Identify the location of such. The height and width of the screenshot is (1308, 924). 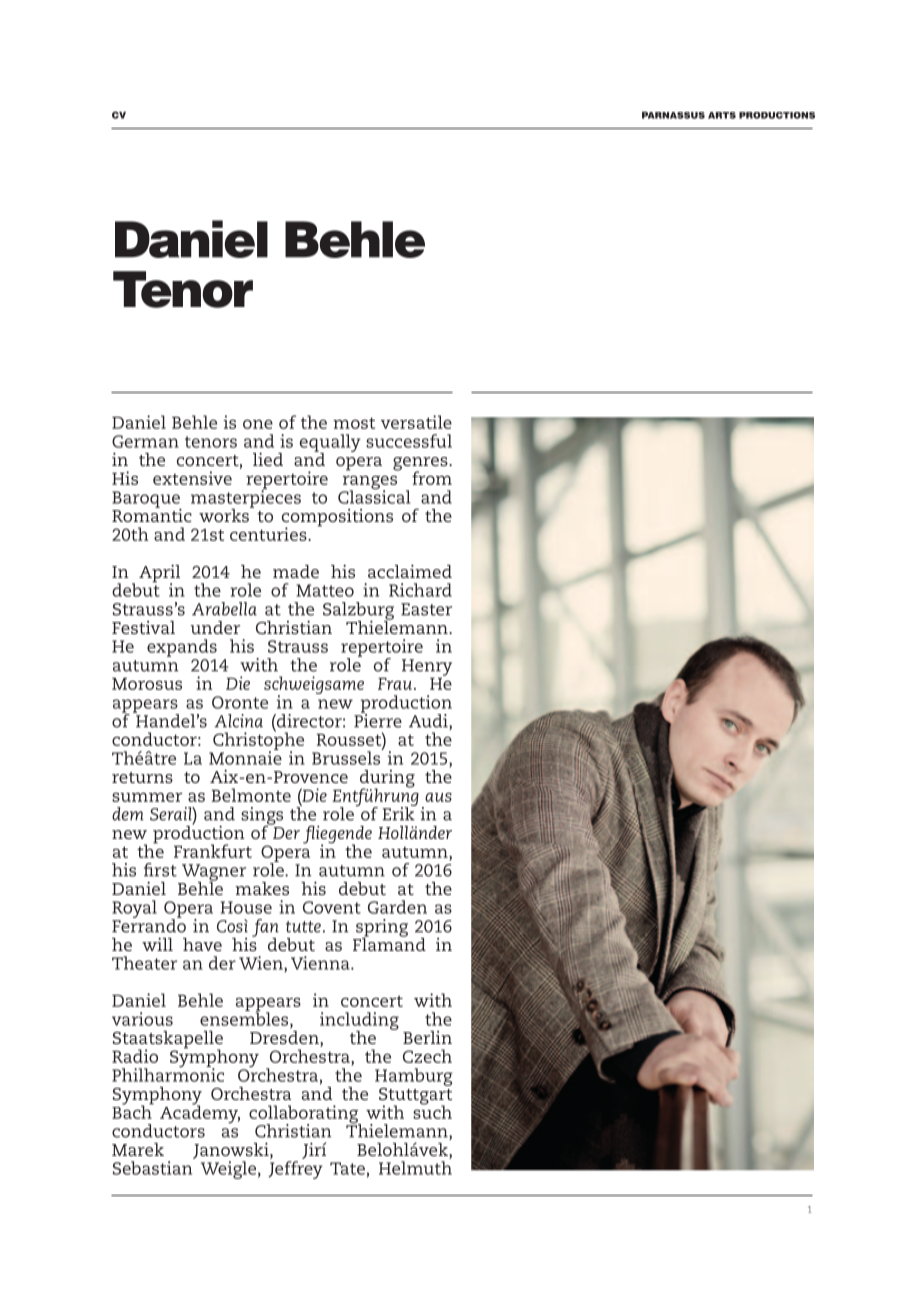
(432, 1111).
